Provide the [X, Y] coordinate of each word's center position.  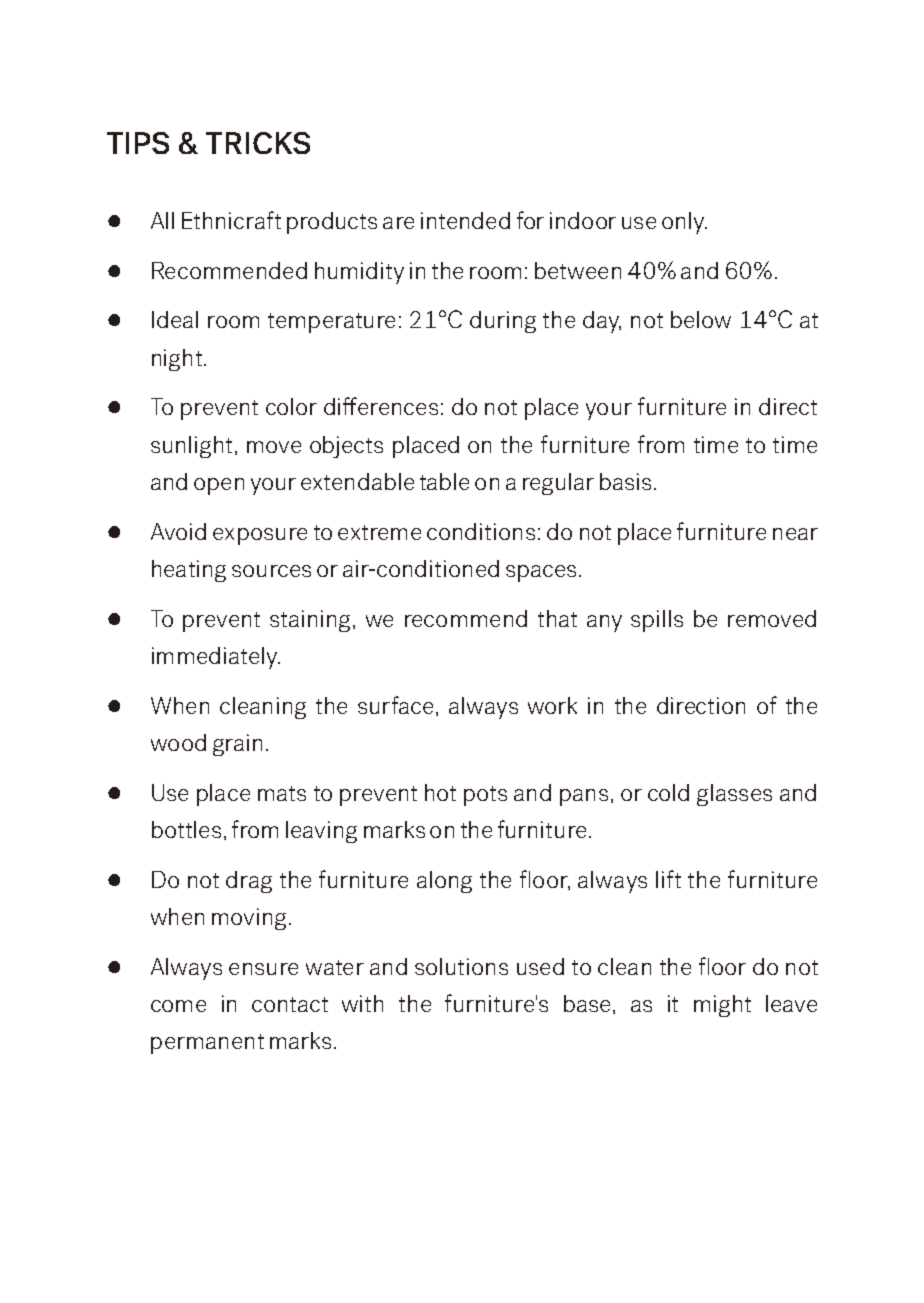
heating [189, 571]
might [722, 1006]
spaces [541, 573]
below [701, 319]
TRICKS [258, 143]
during [503, 322]
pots [485, 796]
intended [465, 220]
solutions [461, 966]
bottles [186, 829]
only [684, 223]
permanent [207, 1044]
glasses [734, 795]
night [177, 360]
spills [657, 621]
